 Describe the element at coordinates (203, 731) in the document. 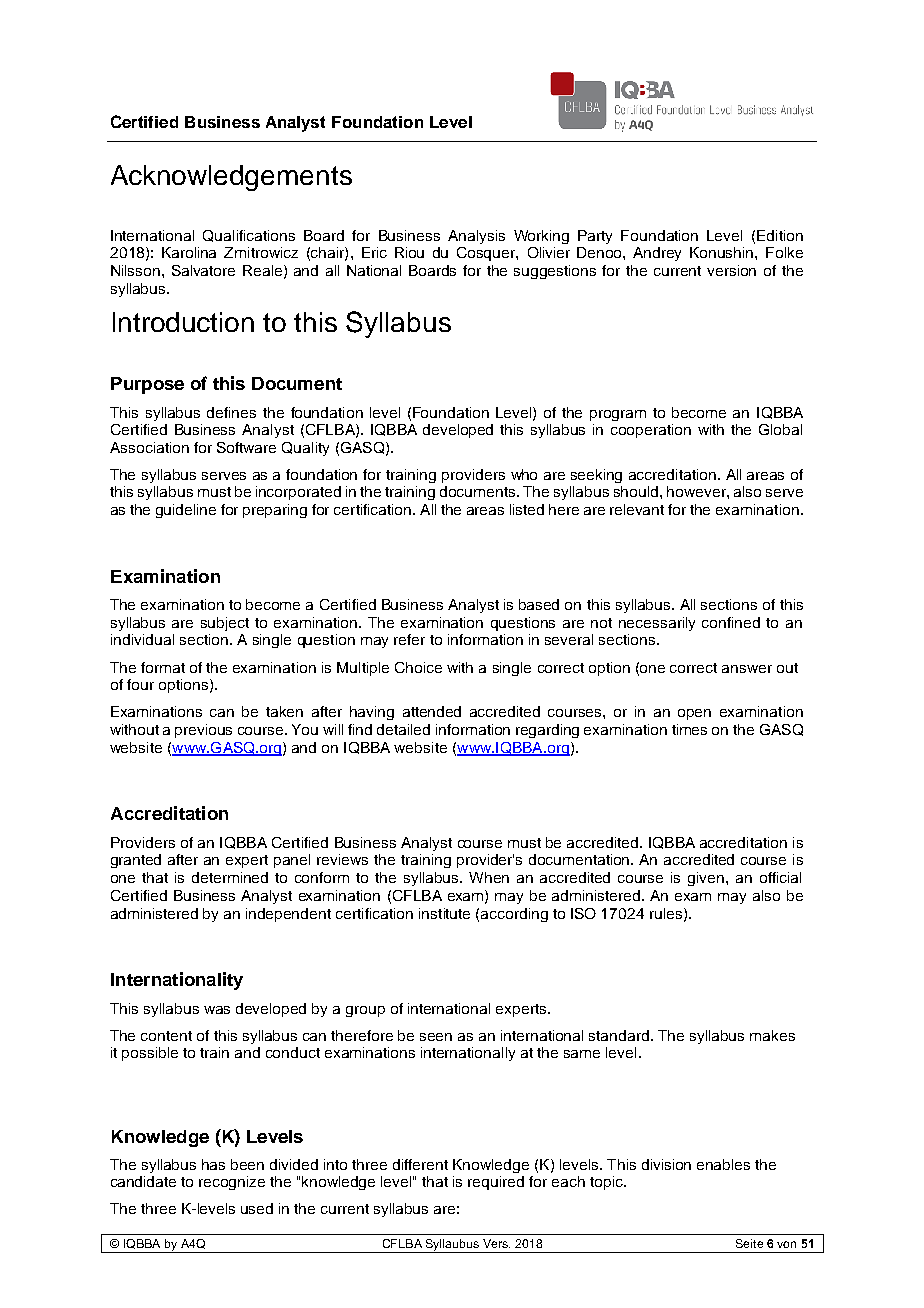

I see `previous` at that location.
